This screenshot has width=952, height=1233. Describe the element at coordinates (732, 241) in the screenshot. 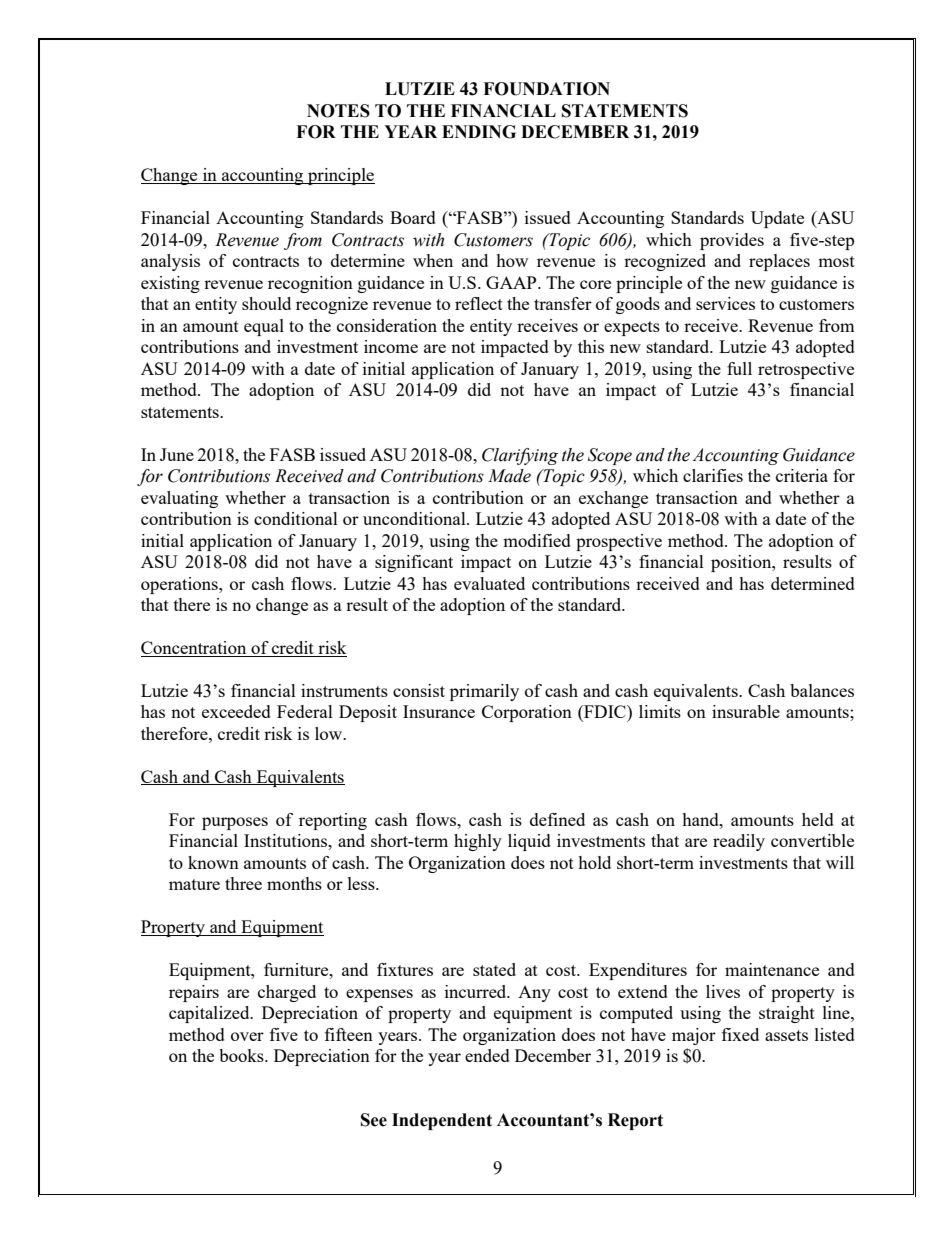

I see `provides` at that location.
